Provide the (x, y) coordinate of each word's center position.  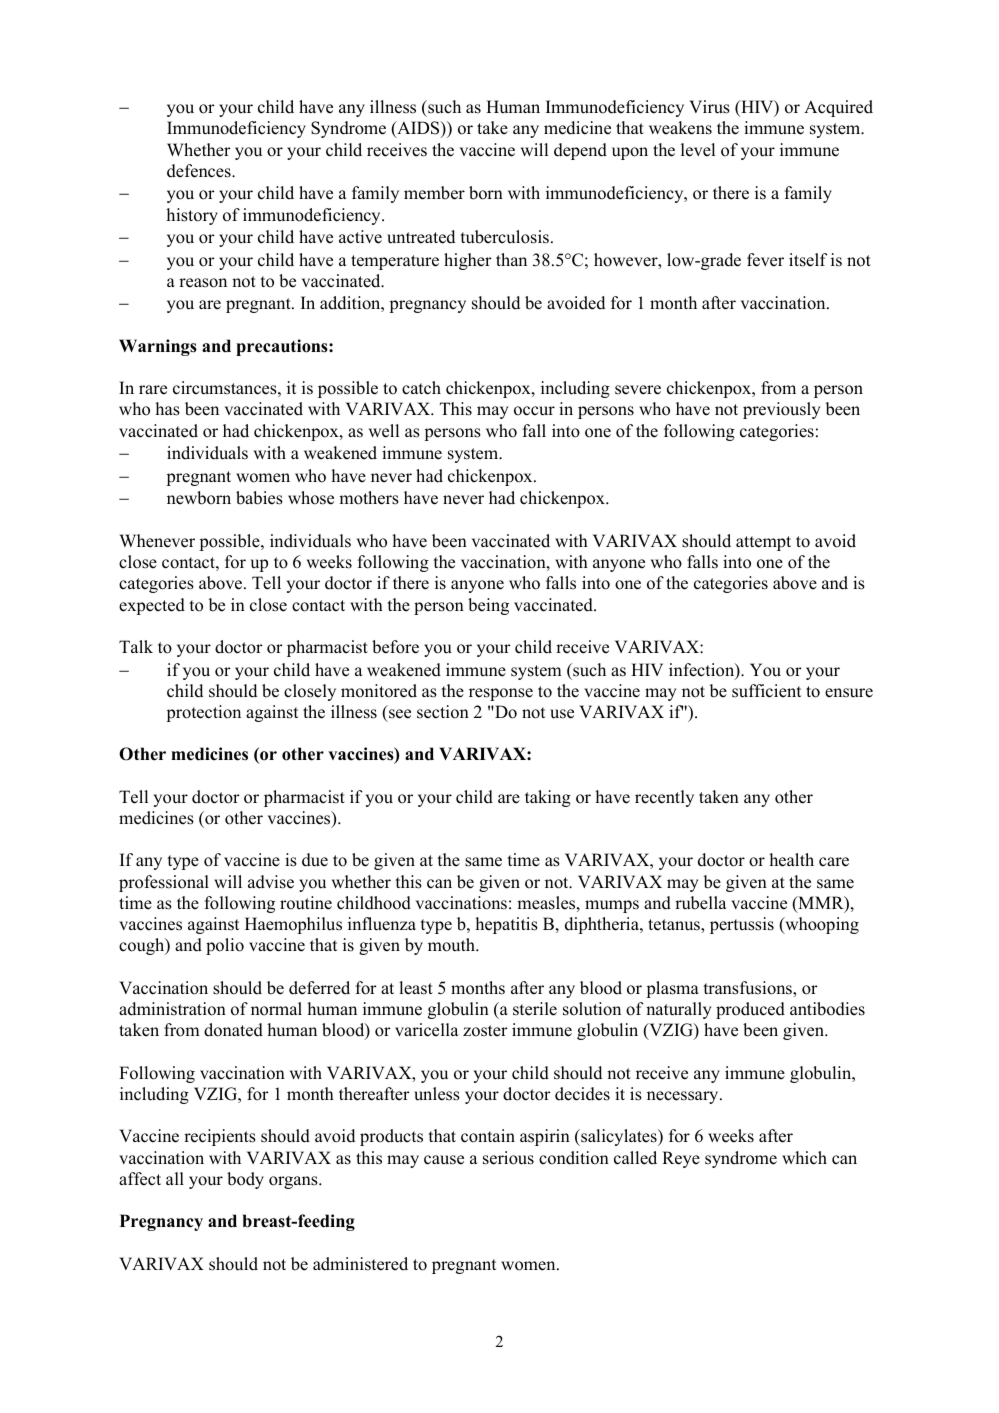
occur (534, 411)
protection (203, 713)
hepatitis (506, 925)
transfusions (748, 989)
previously (781, 410)
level (698, 150)
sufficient (766, 691)
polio (225, 946)
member (434, 193)
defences (200, 171)
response (501, 694)
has (167, 409)
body (245, 1180)
